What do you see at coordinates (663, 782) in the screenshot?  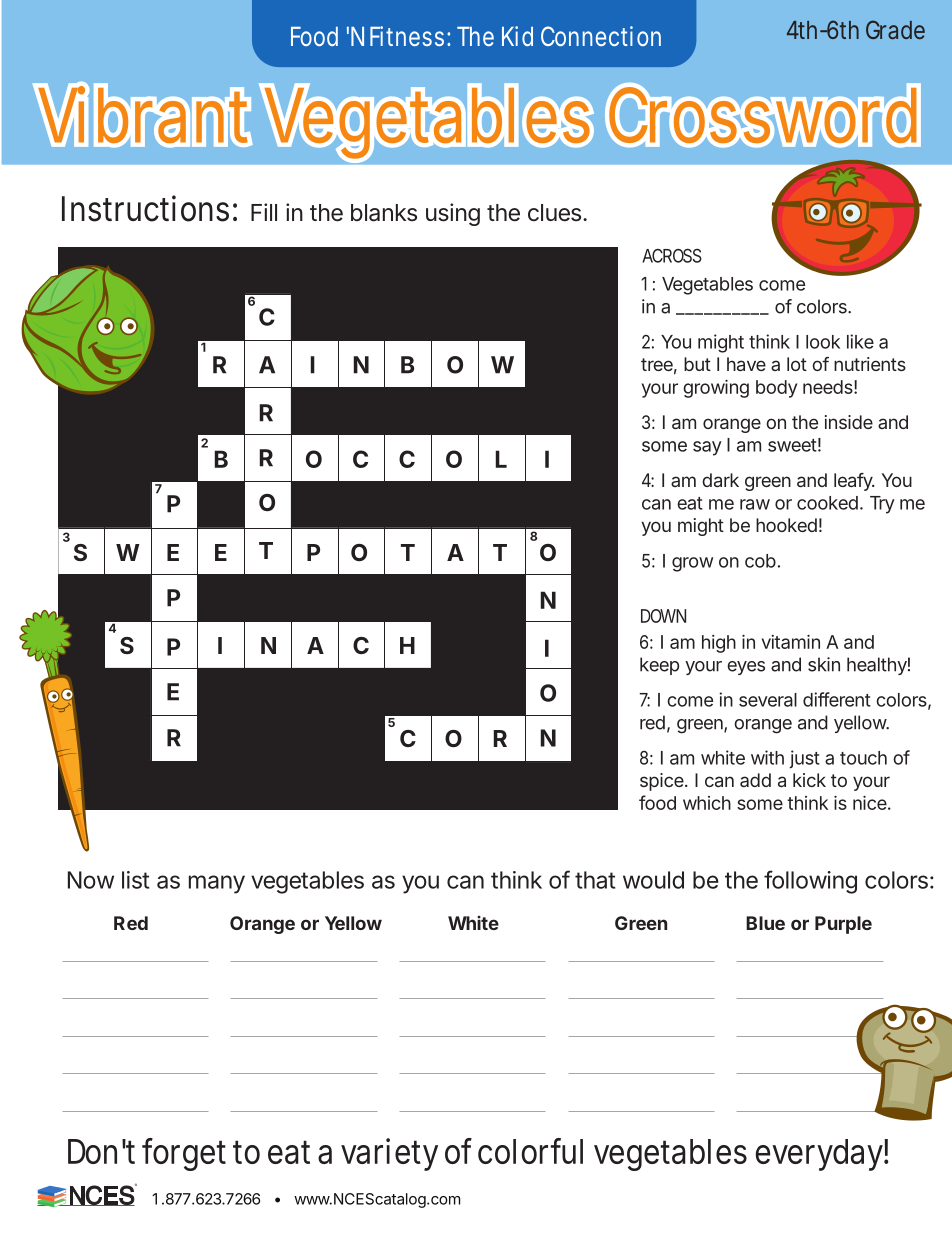 I see `spice` at bounding box center [663, 782].
